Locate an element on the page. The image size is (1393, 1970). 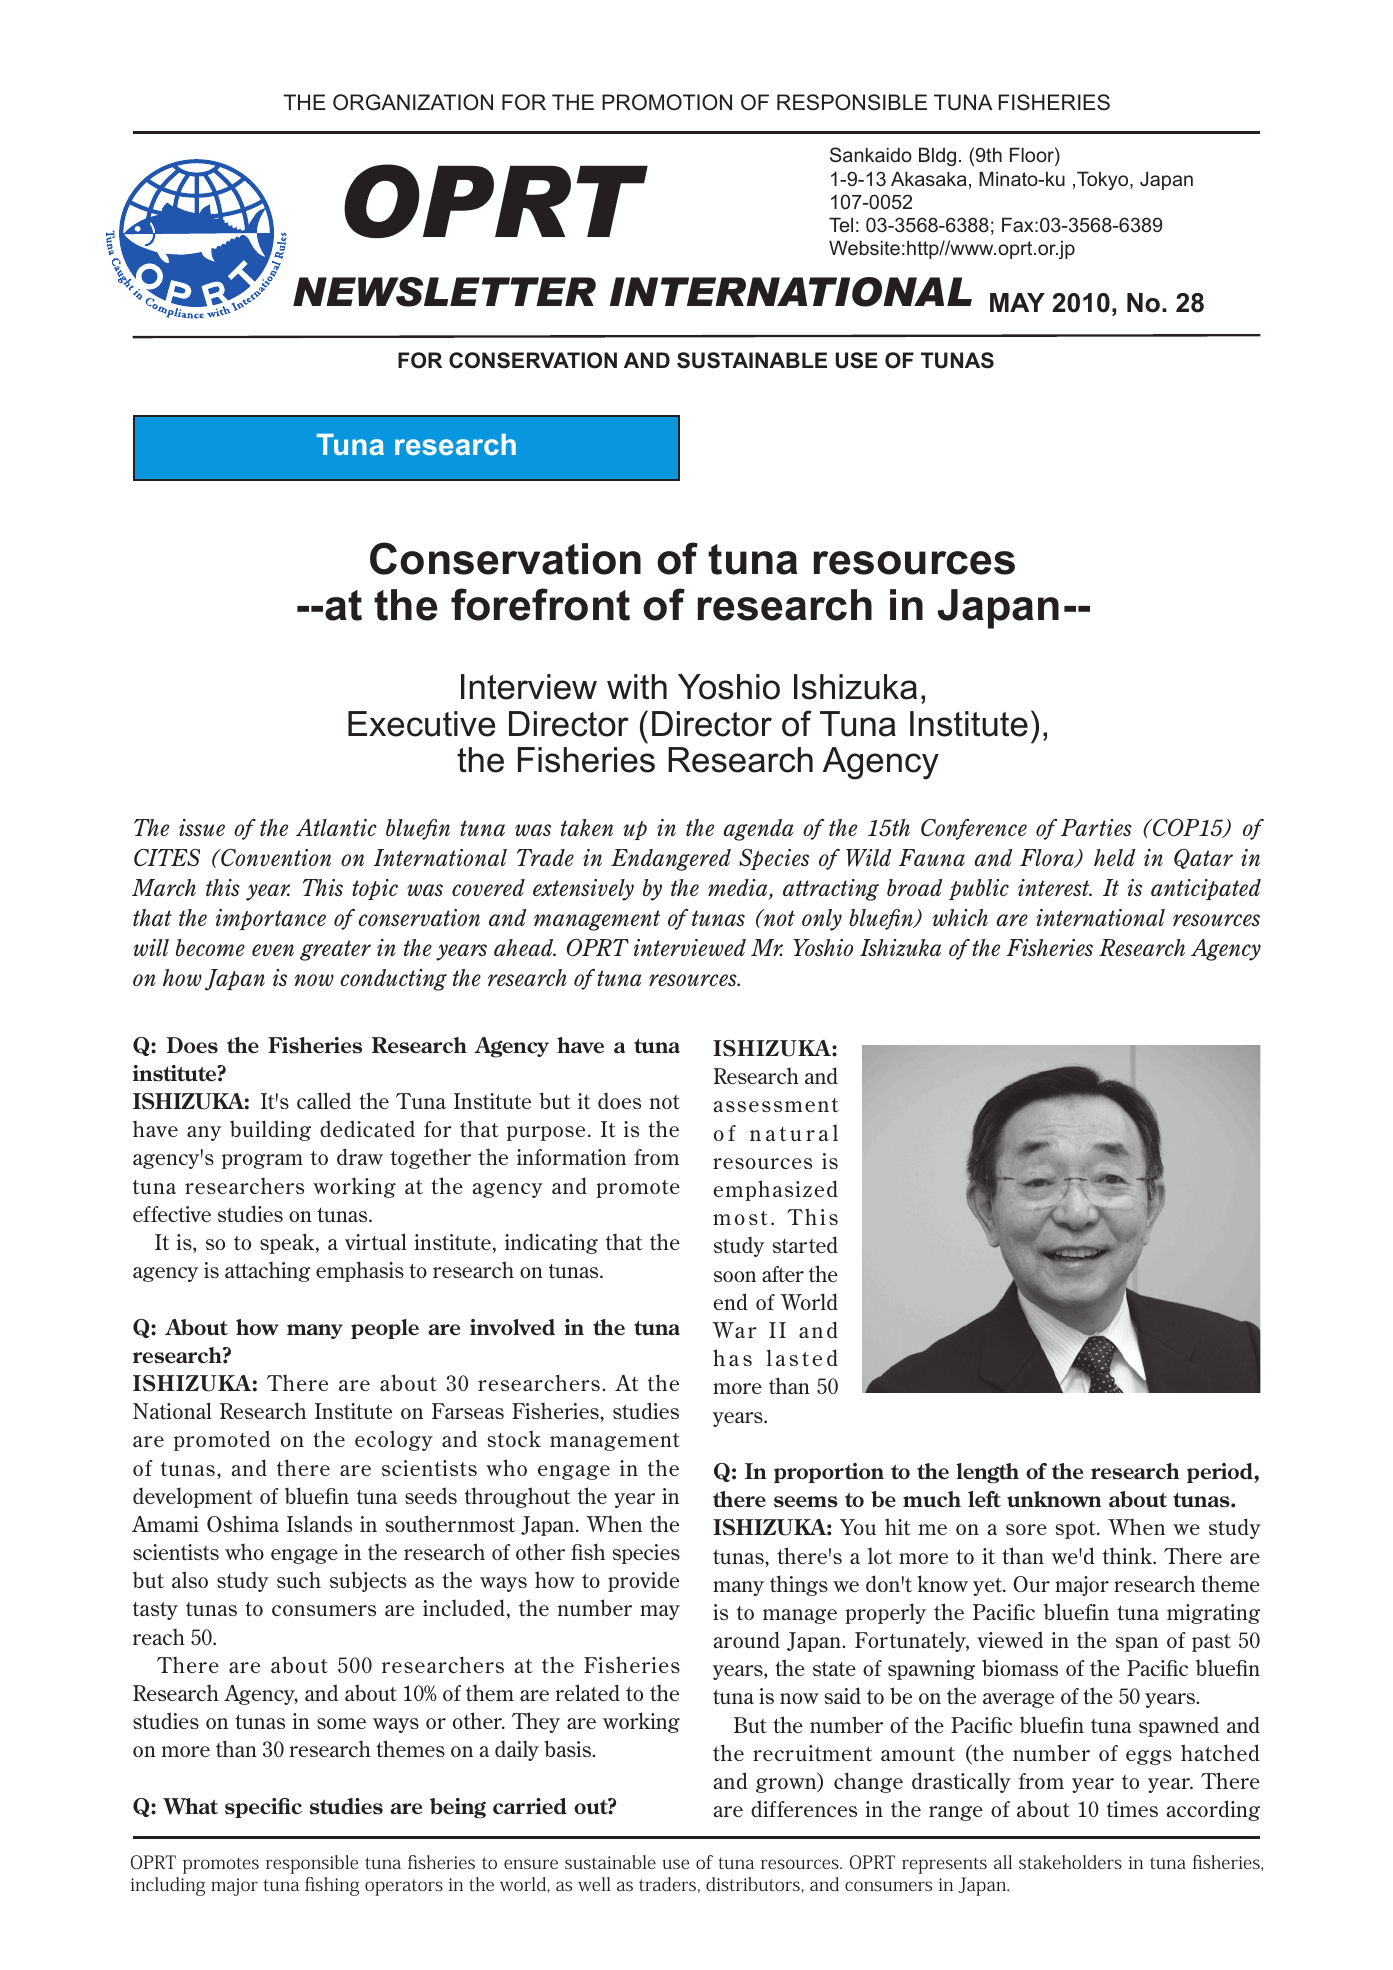
What is located at coordinates (190, 1806).
